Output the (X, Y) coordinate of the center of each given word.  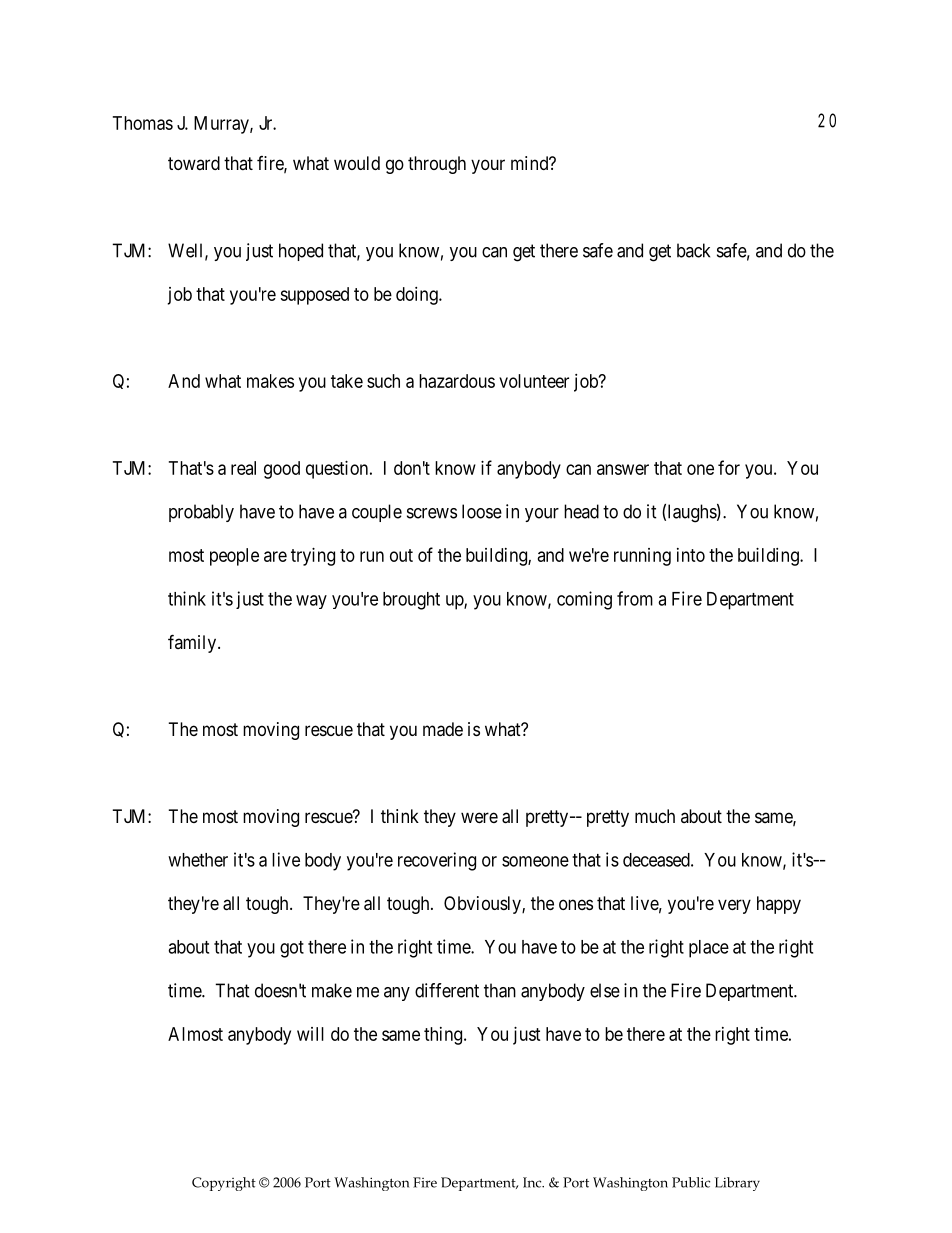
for (729, 467)
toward (194, 163)
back (693, 250)
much (655, 816)
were (479, 817)
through (437, 165)
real (243, 468)
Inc (533, 1182)
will (310, 1034)
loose (482, 511)
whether (198, 860)
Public (691, 1182)
